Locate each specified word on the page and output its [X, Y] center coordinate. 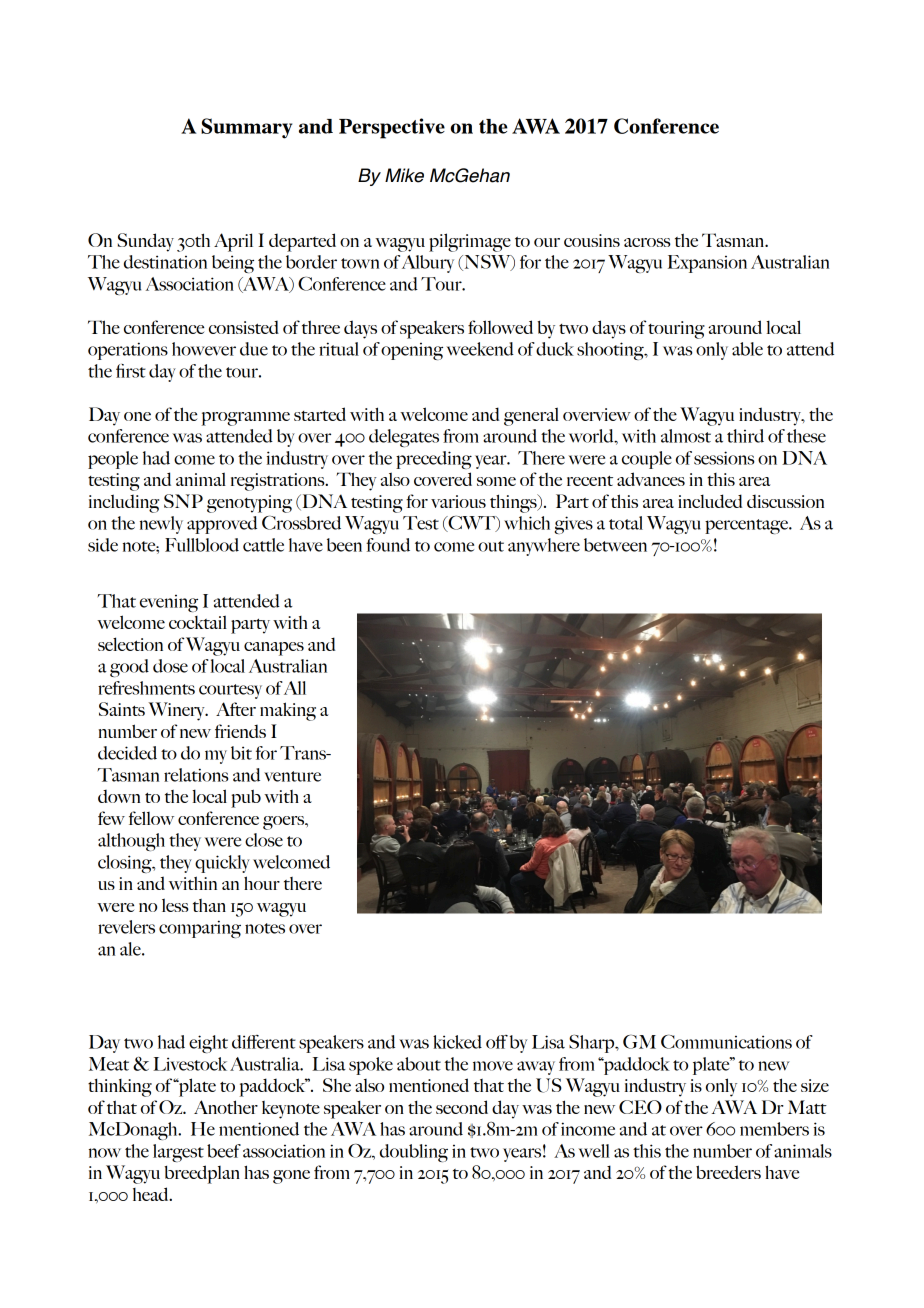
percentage [748, 526]
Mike [404, 175]
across [647, 242]
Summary [246, 128]
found [388, 545]
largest [178, 1153]
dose [170, 666]
